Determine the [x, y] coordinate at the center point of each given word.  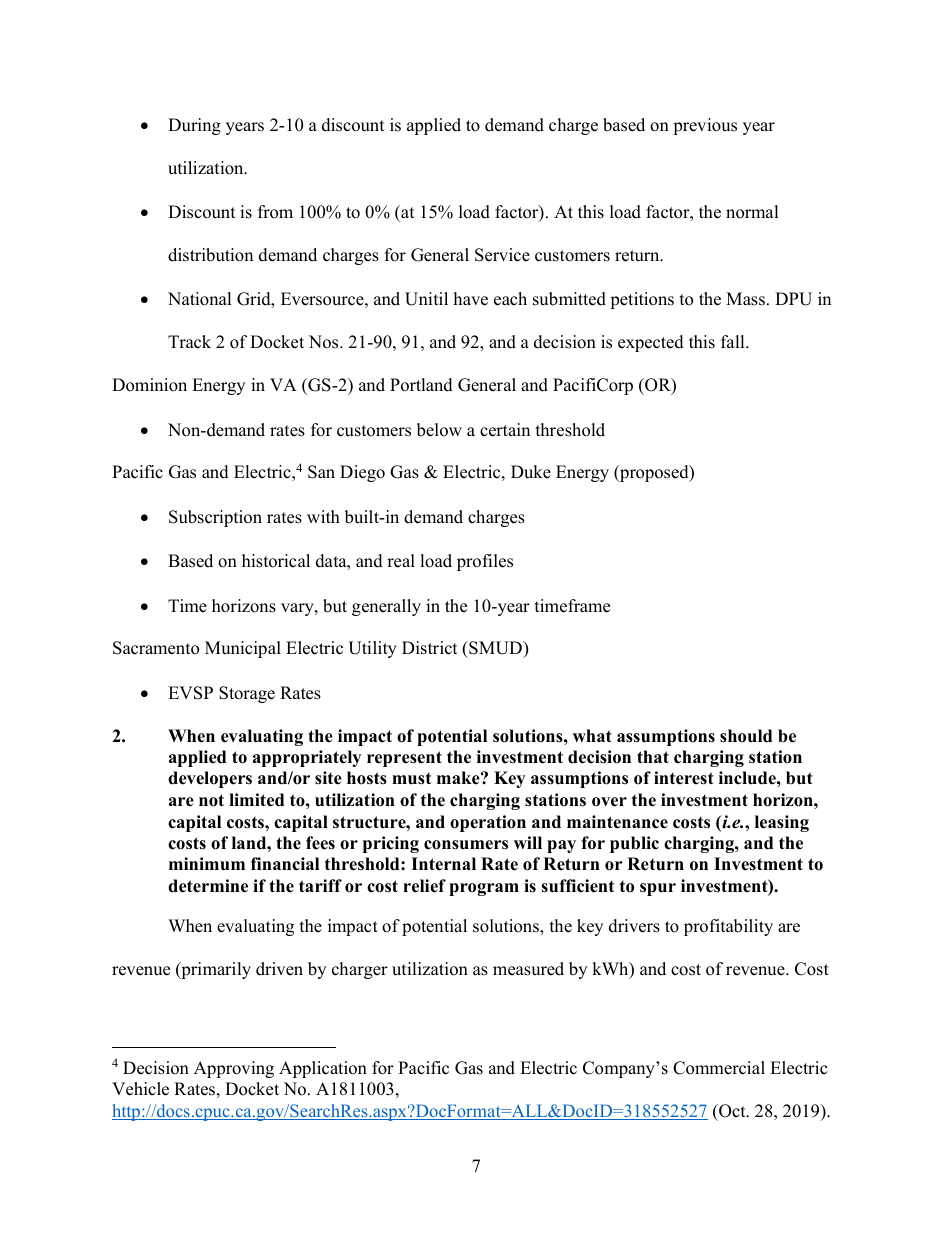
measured [528, 969]
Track [189, 342]
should [746, 736]
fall [734, 341]
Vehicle [140, 1089]
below [439, 430]
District [430, 648]
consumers [466, 845]
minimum [207, 864]
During [194, 126]
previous [705, 126]
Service [502, 255]
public [634, 844]
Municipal [243, 649]
